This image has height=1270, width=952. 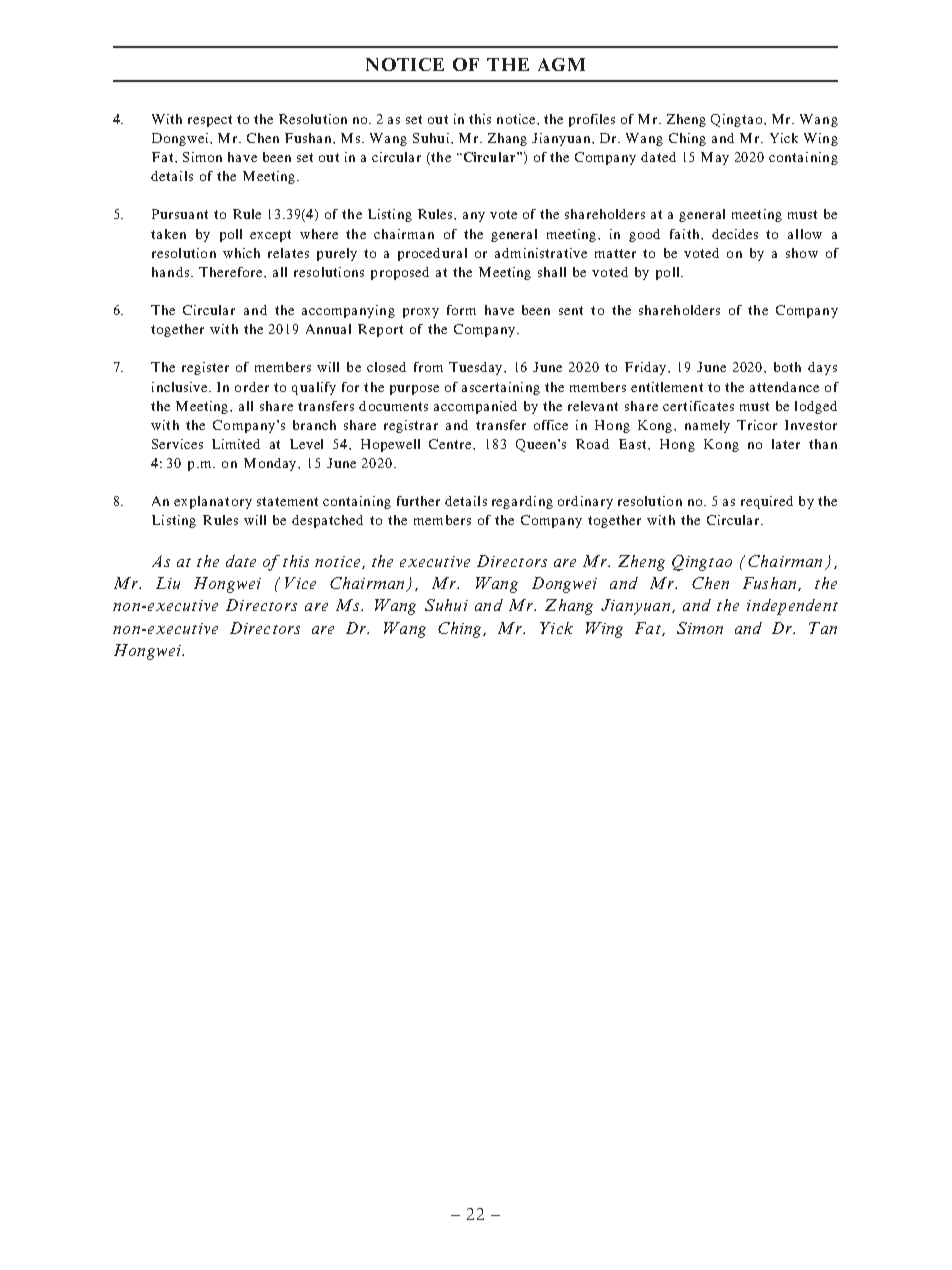 What do you see at coordinates (541, 253) in the image?
I see `administrative` at bounding box center [541, 253].
